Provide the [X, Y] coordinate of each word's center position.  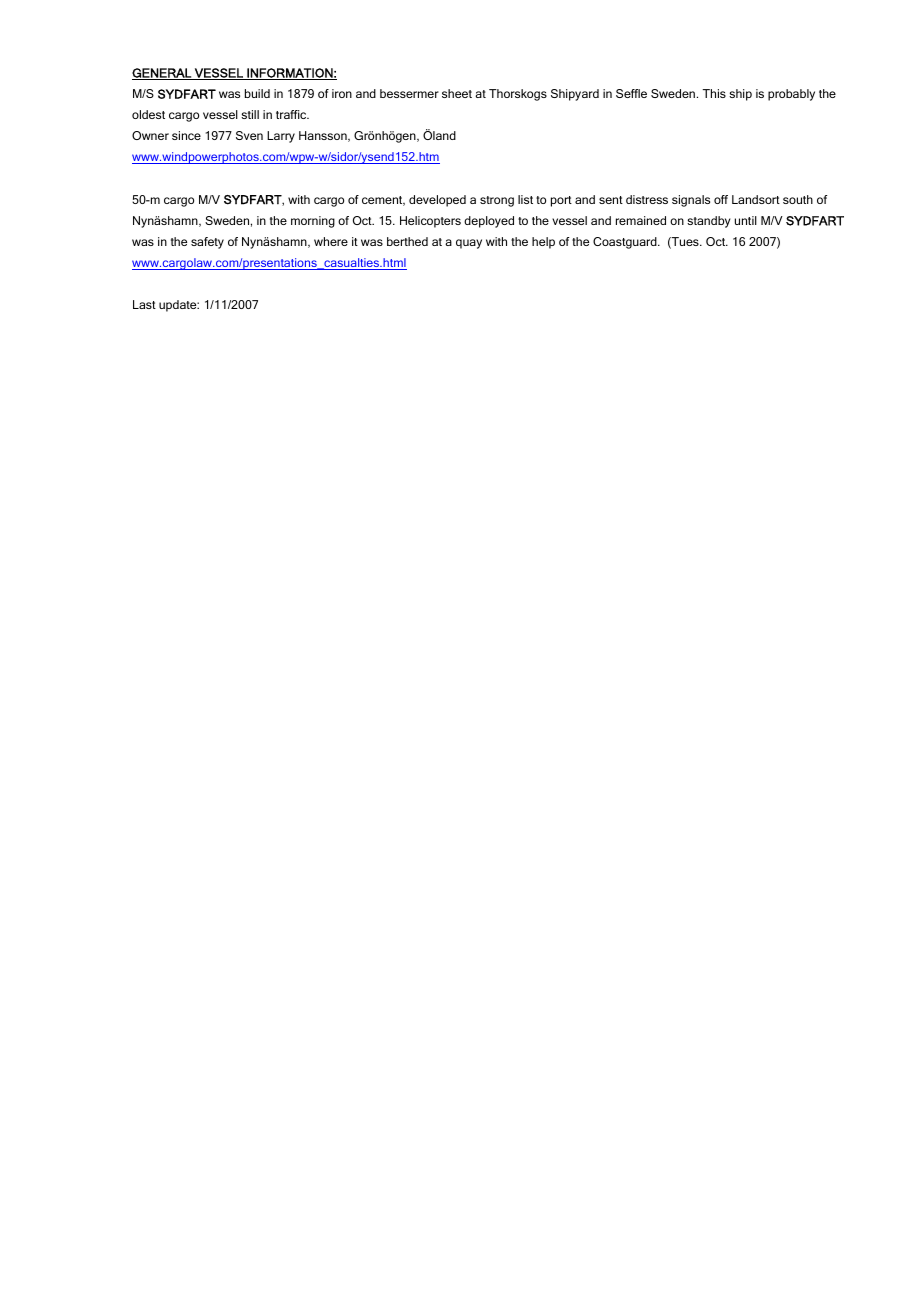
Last [144, 304]
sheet [457, 93]
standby [708, 222]
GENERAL [163, 74]
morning [313, 222]
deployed [489, 222]
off [721, 199]
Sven [249, 135]
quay [469, 244]
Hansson [324, 136]
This [714, 93]
